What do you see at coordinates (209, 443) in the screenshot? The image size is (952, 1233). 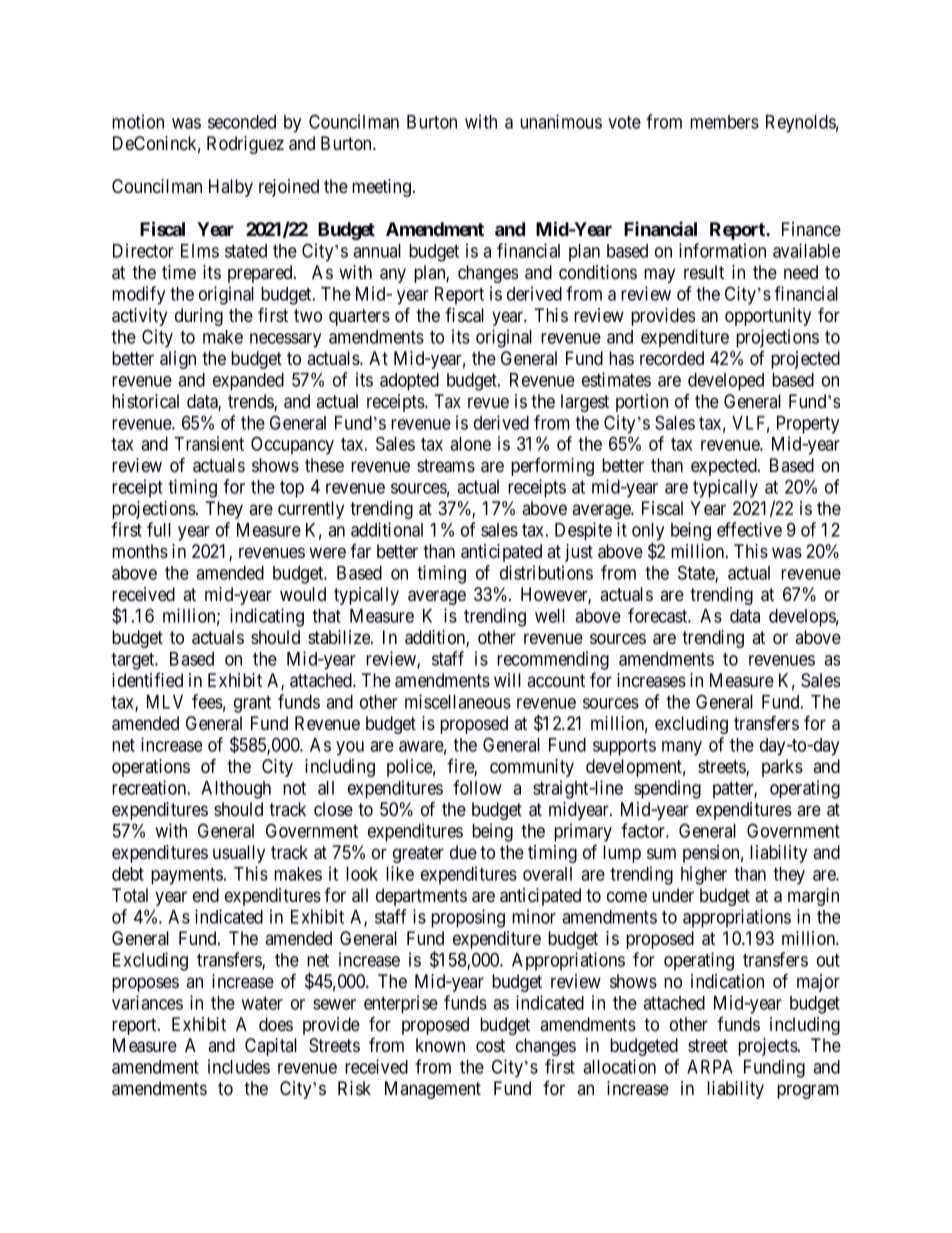 I see `Transient` at bounding box center [209, 443].
